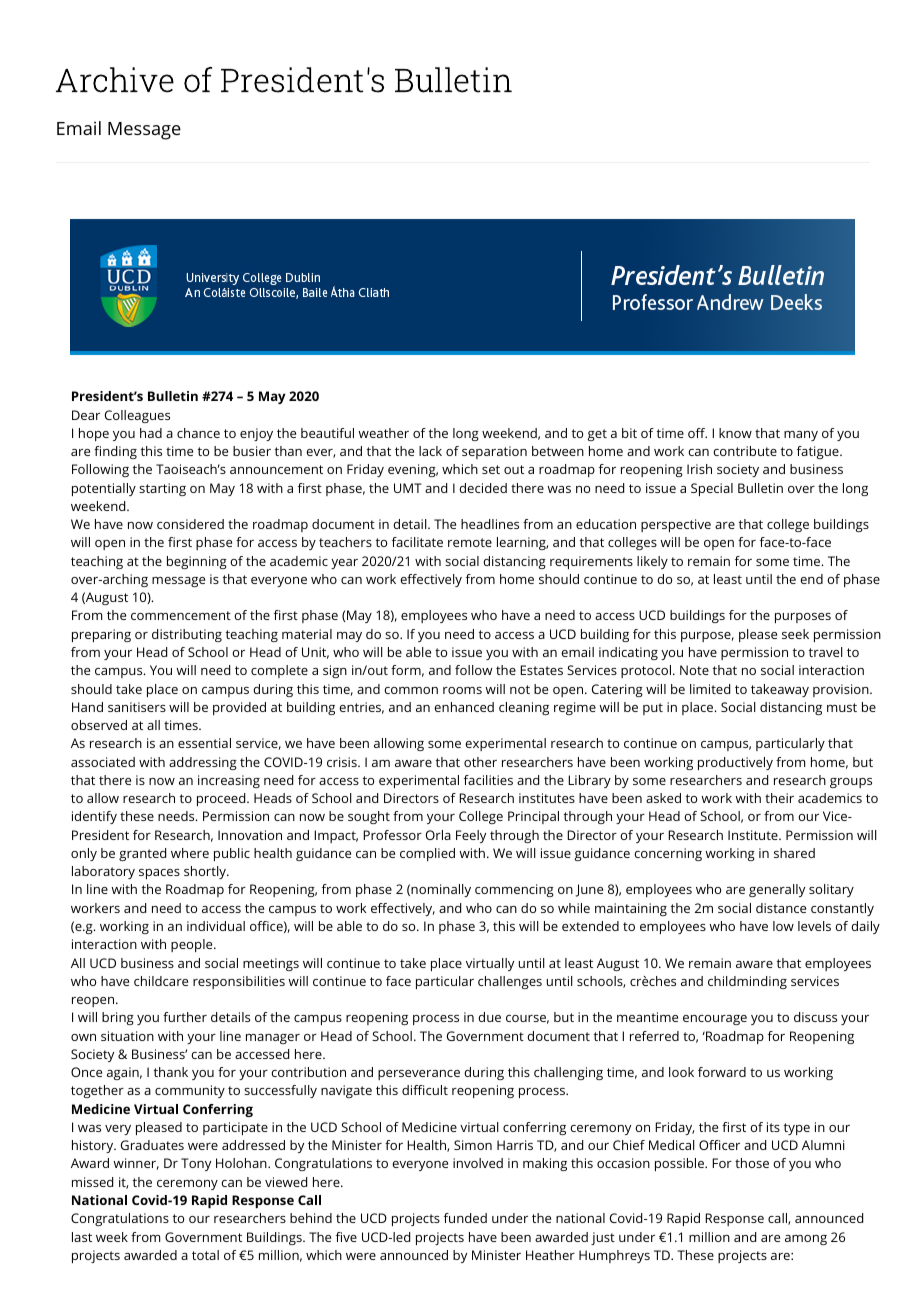 Image resolution: width=924 pixels, height=1307 pixels. Describe the element at coordinates (483, 488) in the screenshot. I see `decided` at that location.
